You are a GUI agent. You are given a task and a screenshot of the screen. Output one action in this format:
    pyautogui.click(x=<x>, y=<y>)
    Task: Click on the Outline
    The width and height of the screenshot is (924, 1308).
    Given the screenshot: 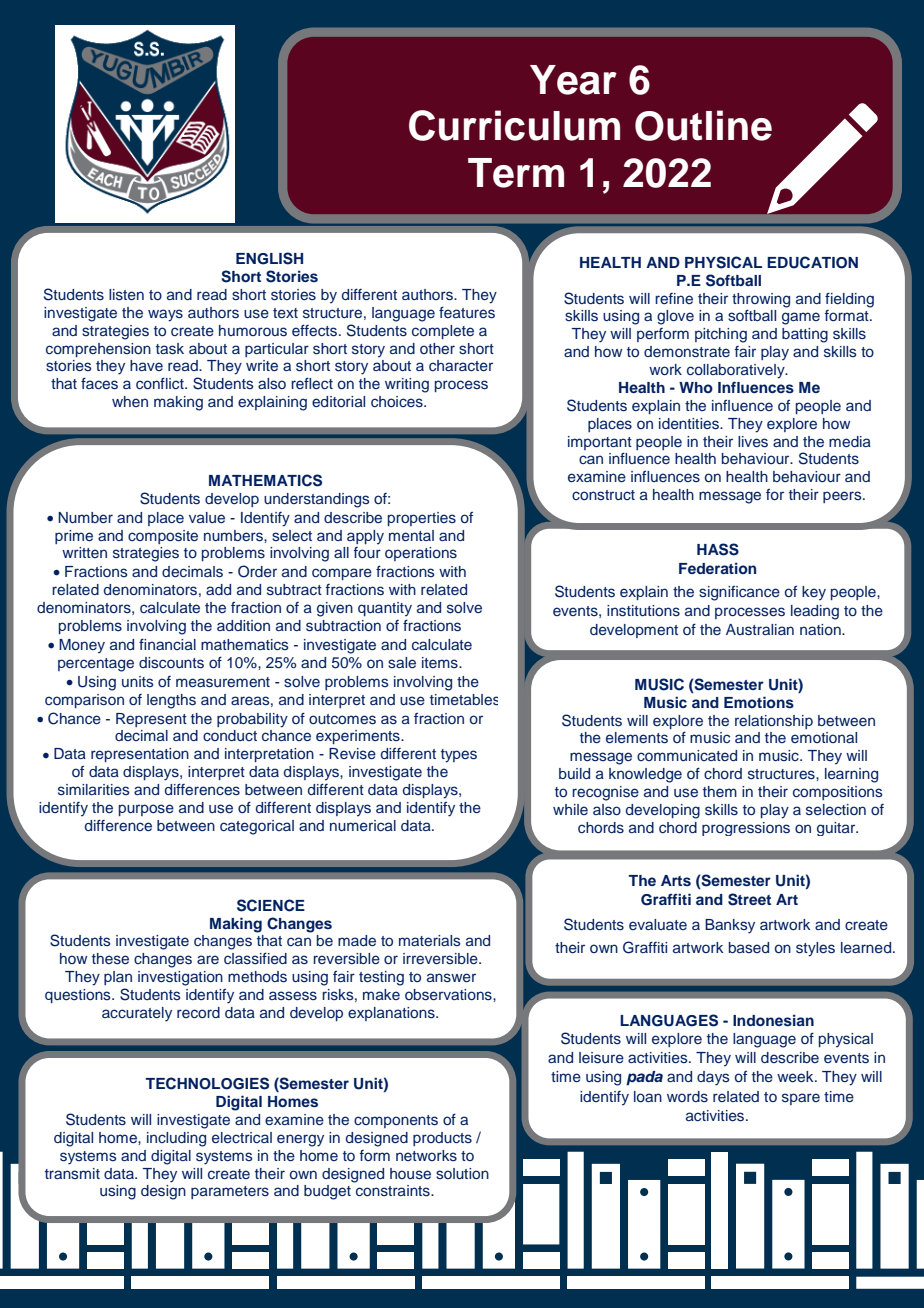 What is the action you would take?
    pyautogui.click(x=703, y=125)
